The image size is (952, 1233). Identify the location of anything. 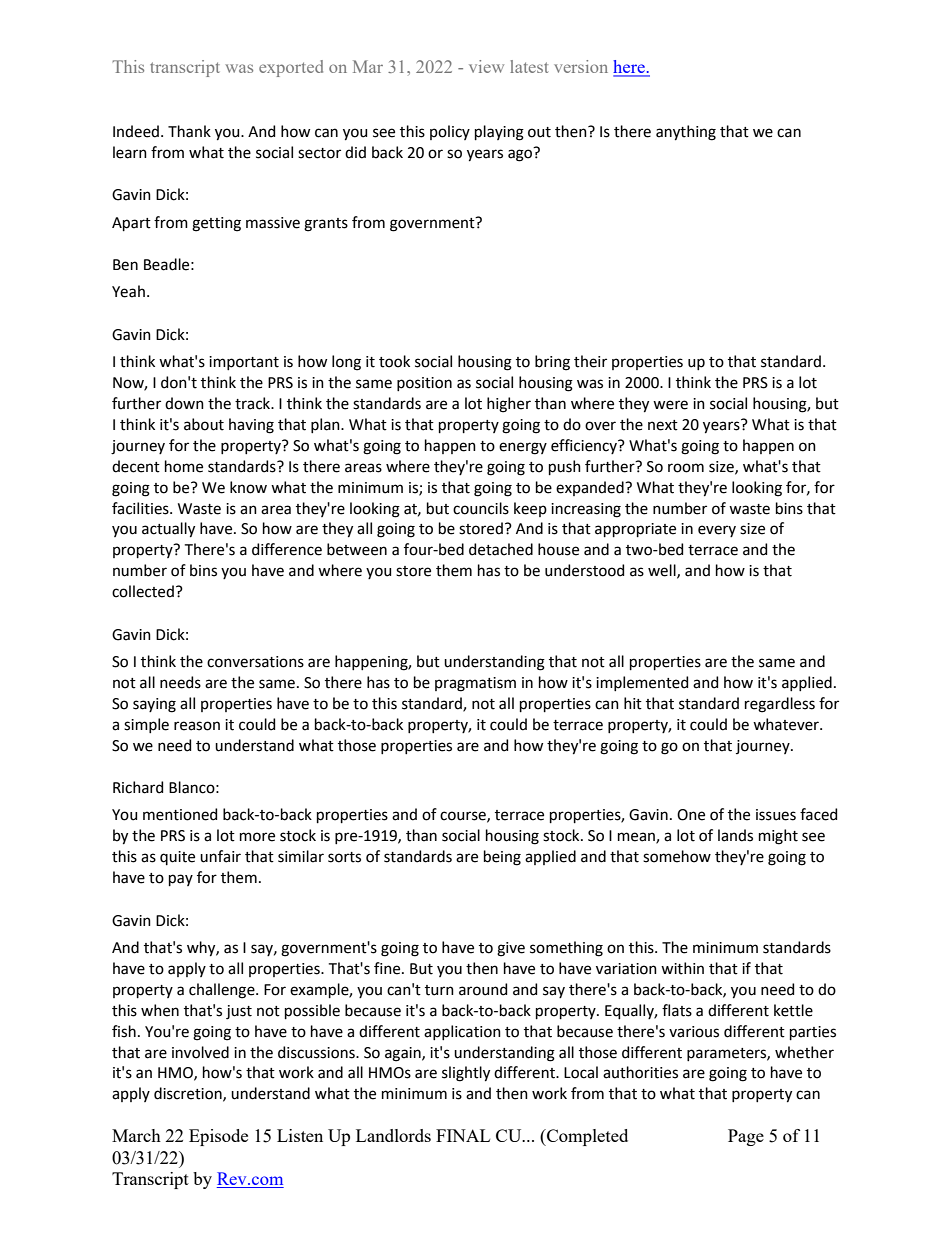
(686, 133).
